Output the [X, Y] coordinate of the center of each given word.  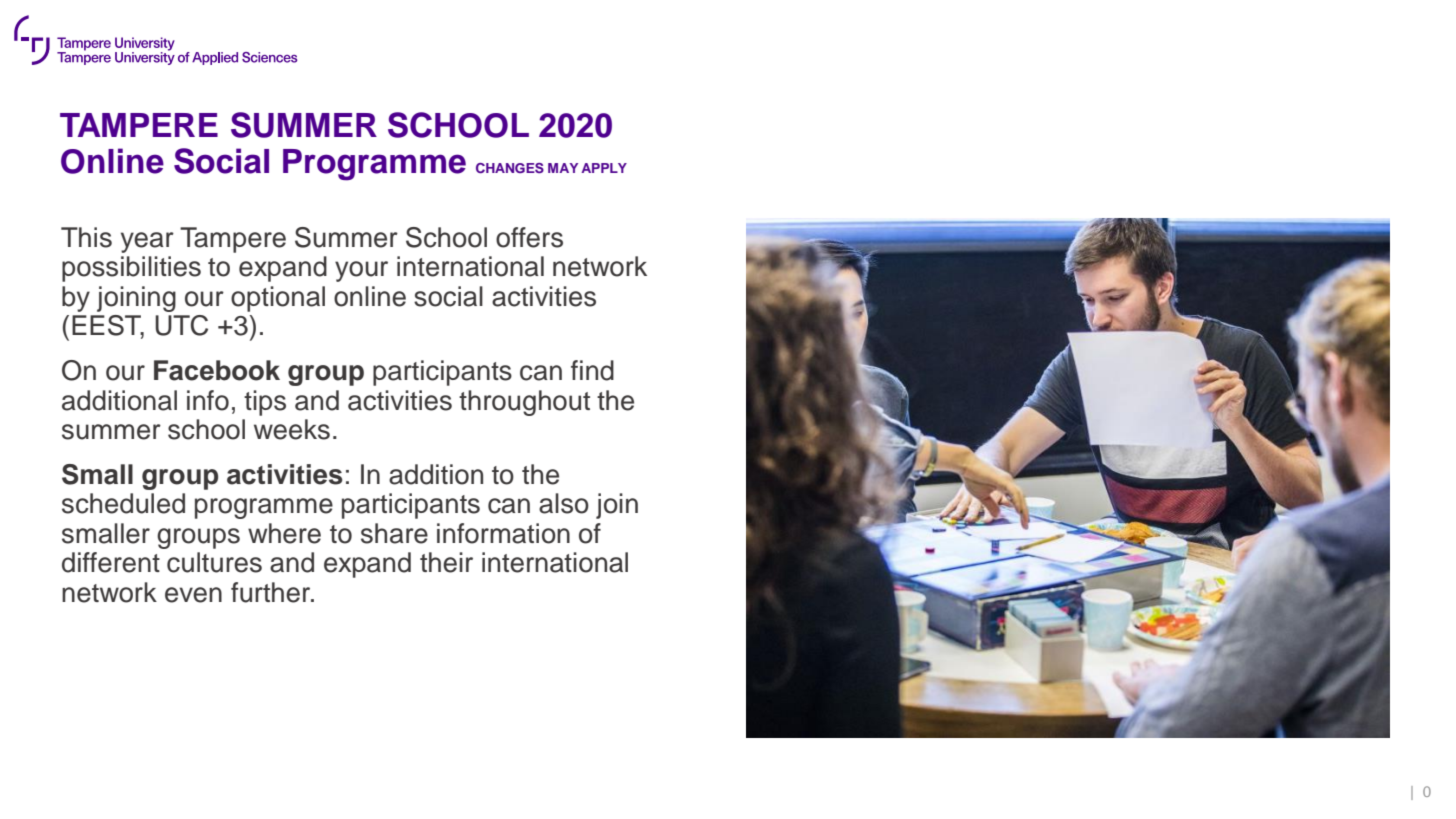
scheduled [123, 503]
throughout [524, 403]
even [193, 595]
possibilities [131, 269]
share [394, 533]
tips [265, 403]
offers [529, 237]
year [147, 242]
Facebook [217, 370]
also [564, 503]
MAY [563, 168]
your [361, 271]
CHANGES [510, 168]
